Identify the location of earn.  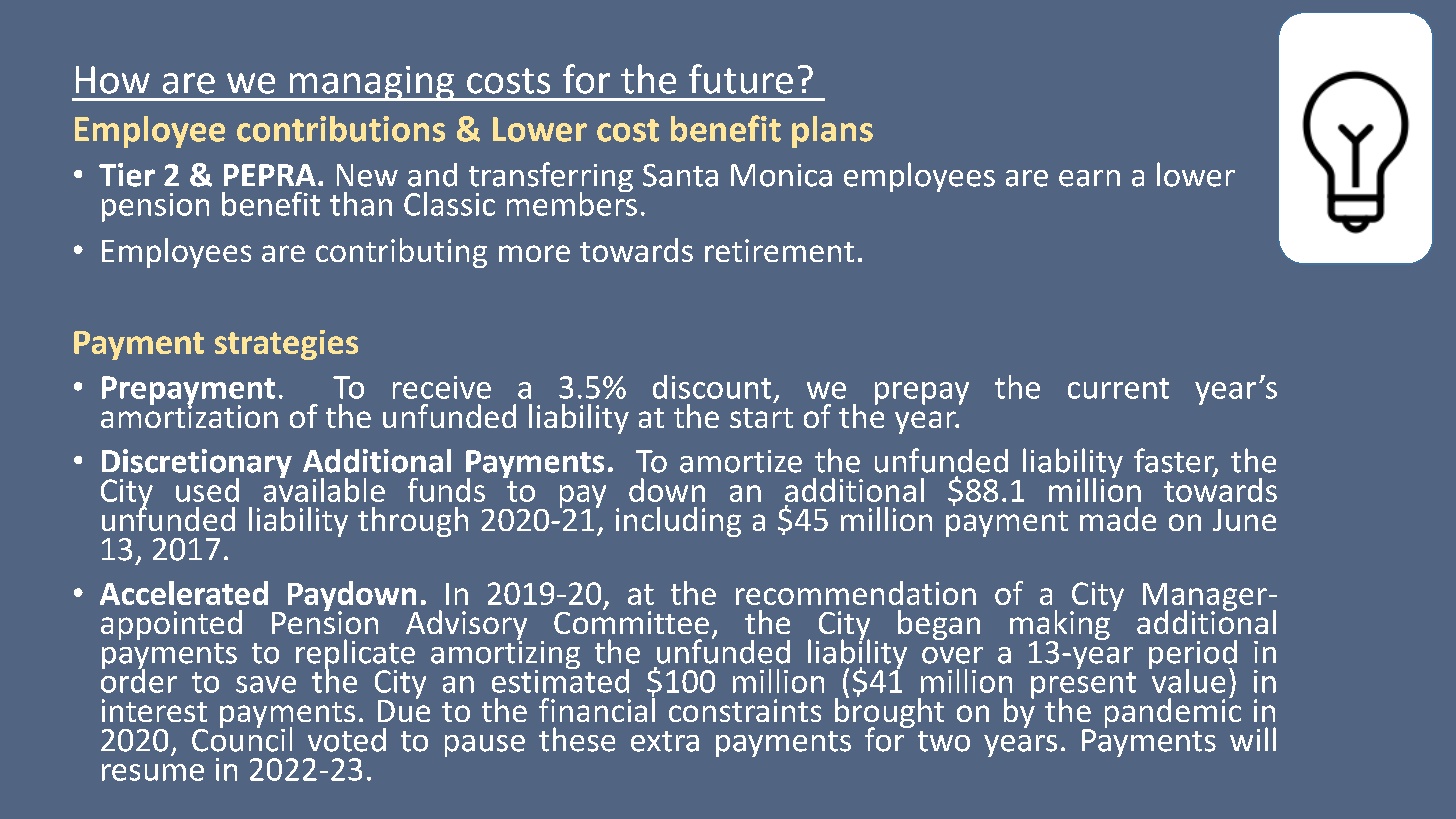
(1089, 178).
